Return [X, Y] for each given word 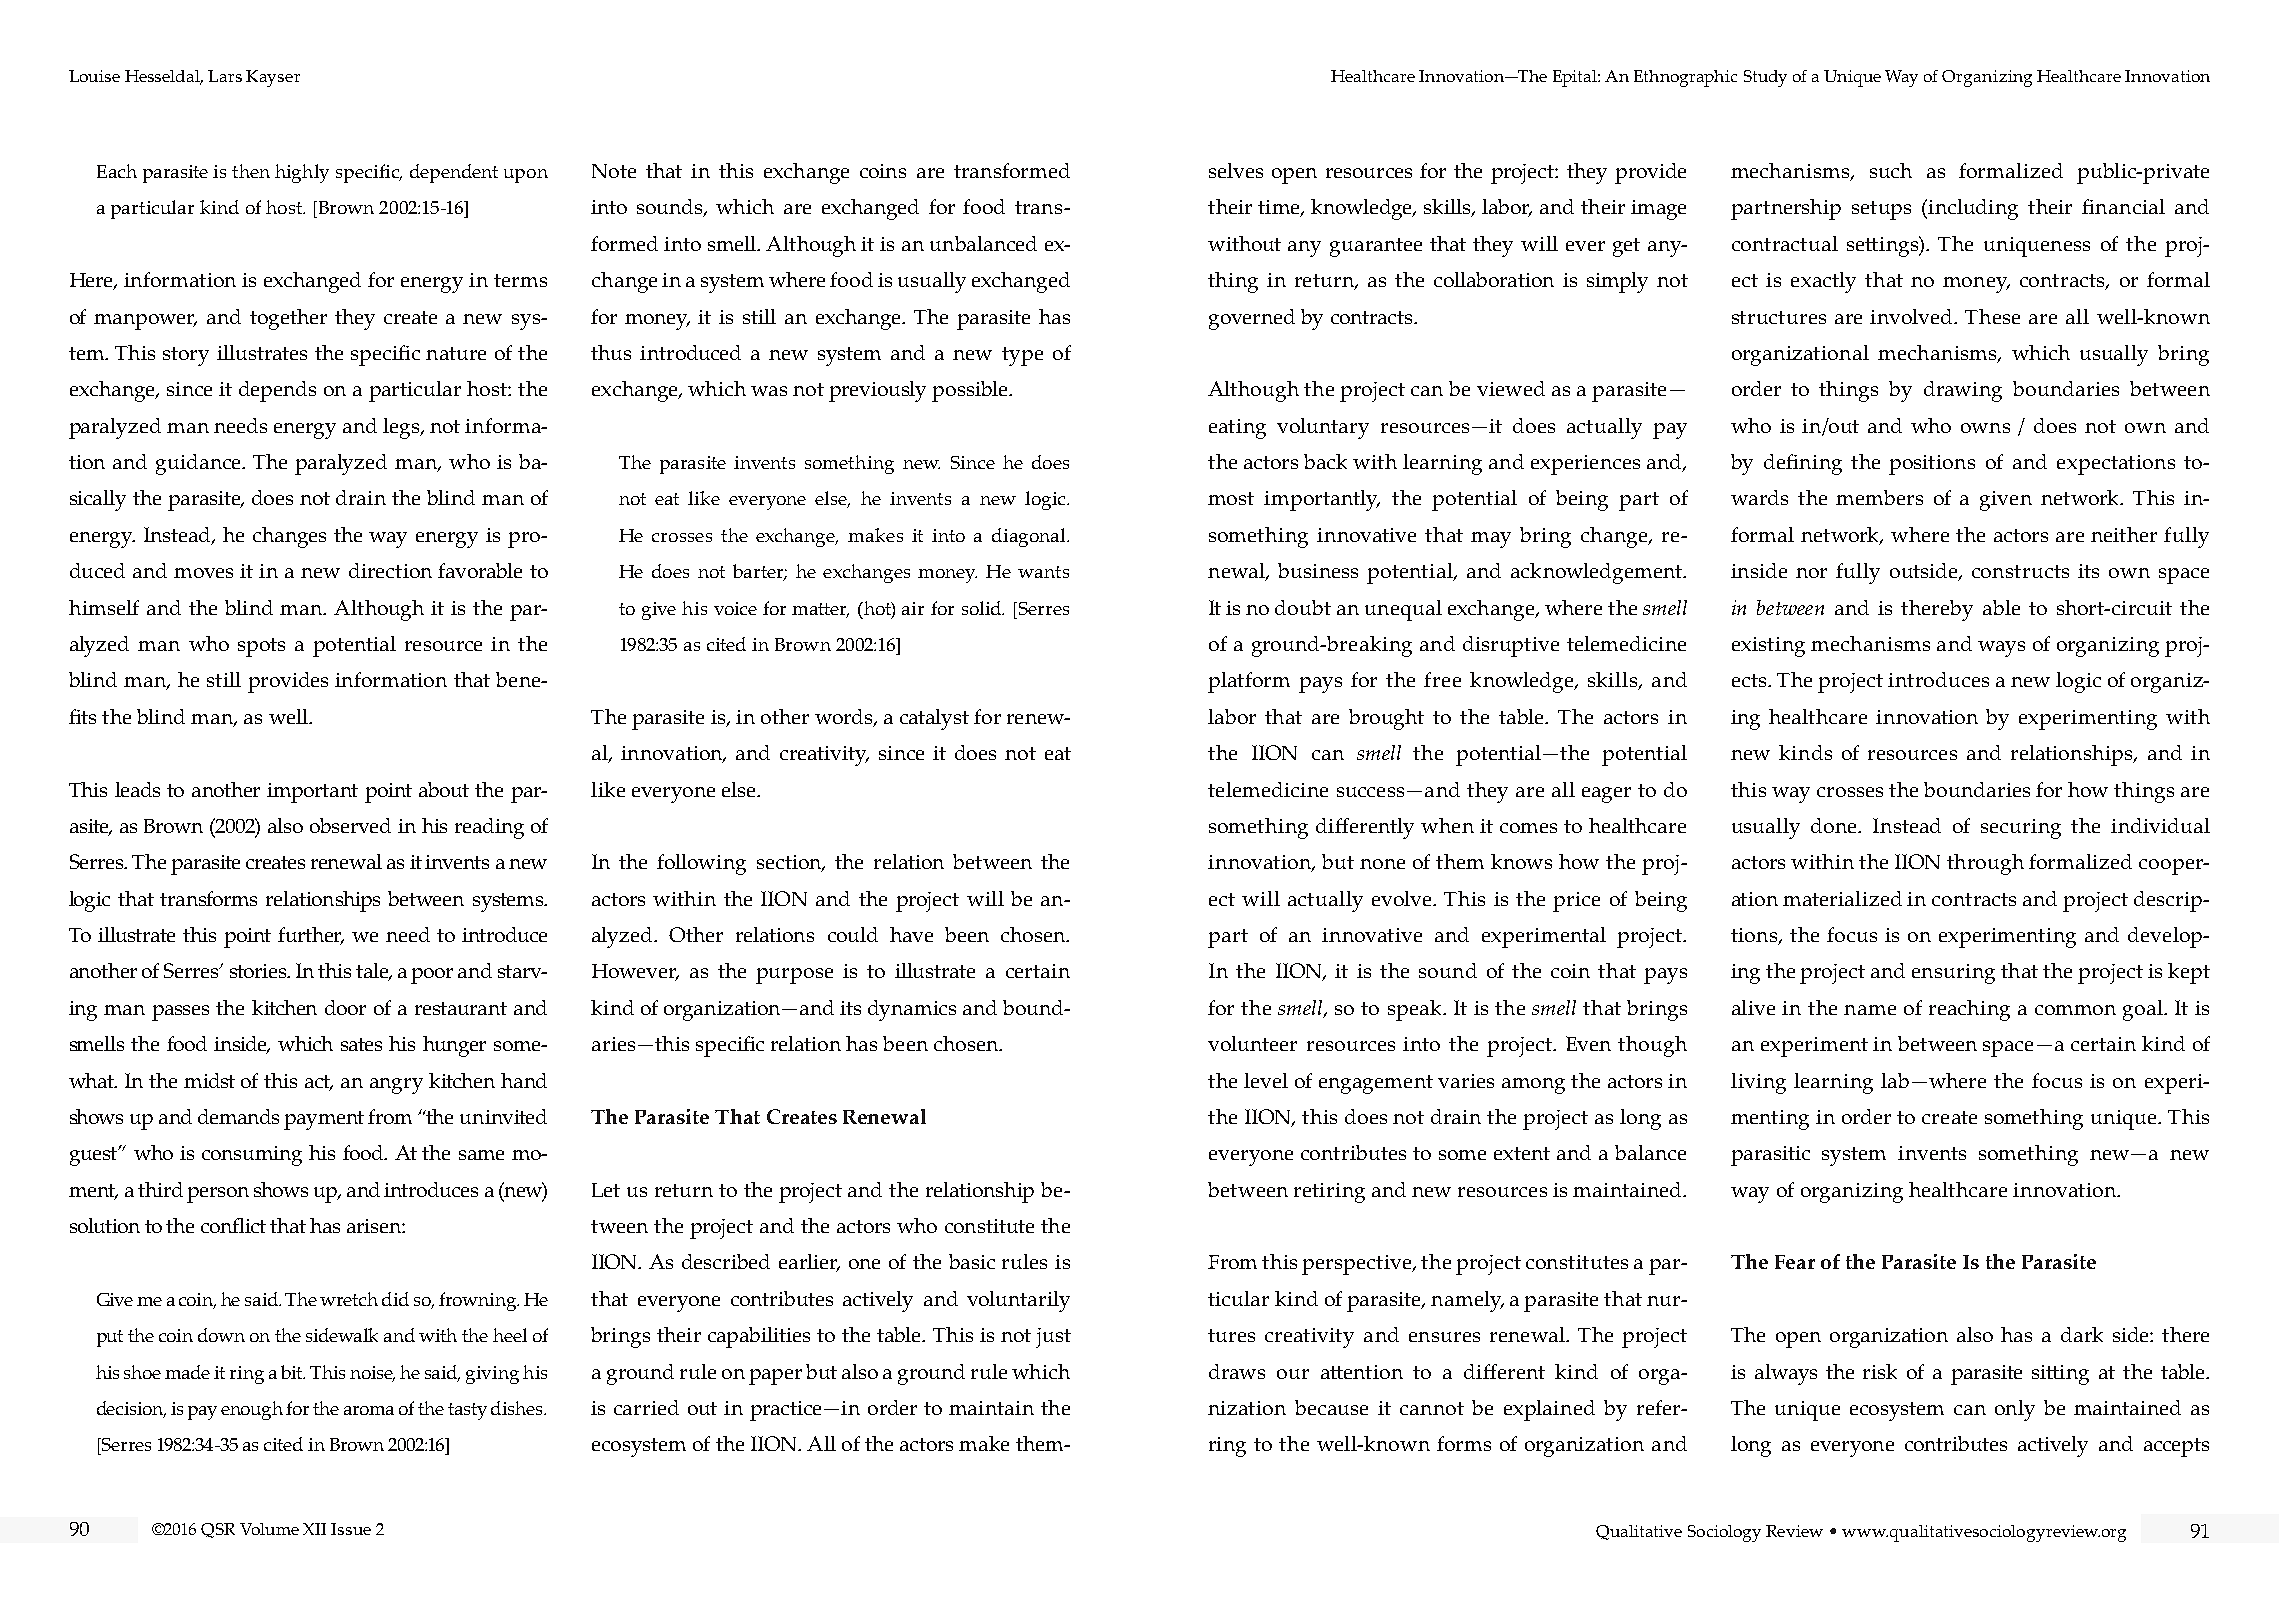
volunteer [1252, 1043]
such [1891, 170]
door [345, 1007]
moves [203, 573]
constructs [2020, 571]
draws [1237, 1371]
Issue [351, 1529]
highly [302, 173]
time [1280, 208]
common [2075, 1010]
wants [1043, 572]
